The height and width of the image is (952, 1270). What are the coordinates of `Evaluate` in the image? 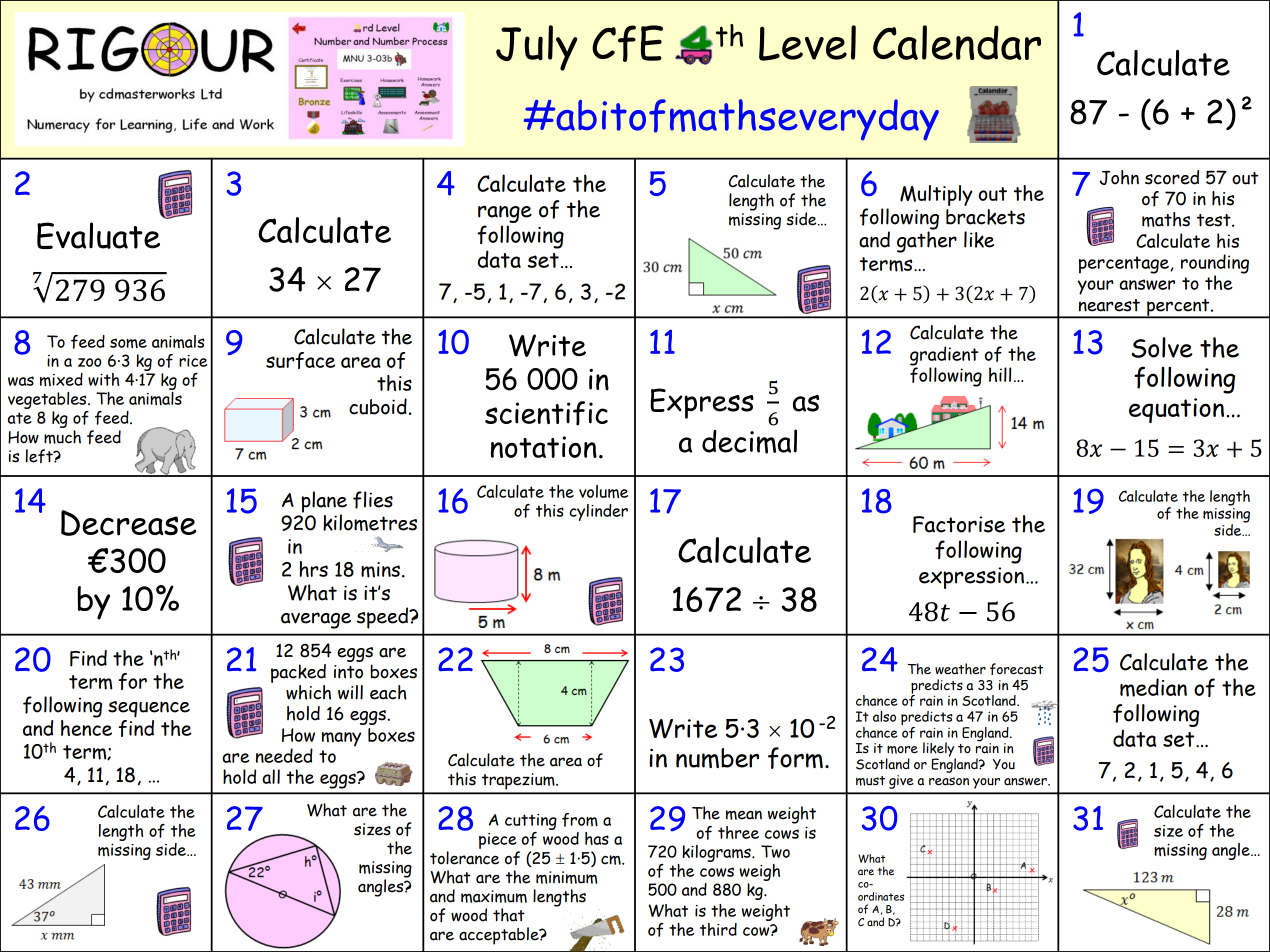 It's located at (98, 235).
